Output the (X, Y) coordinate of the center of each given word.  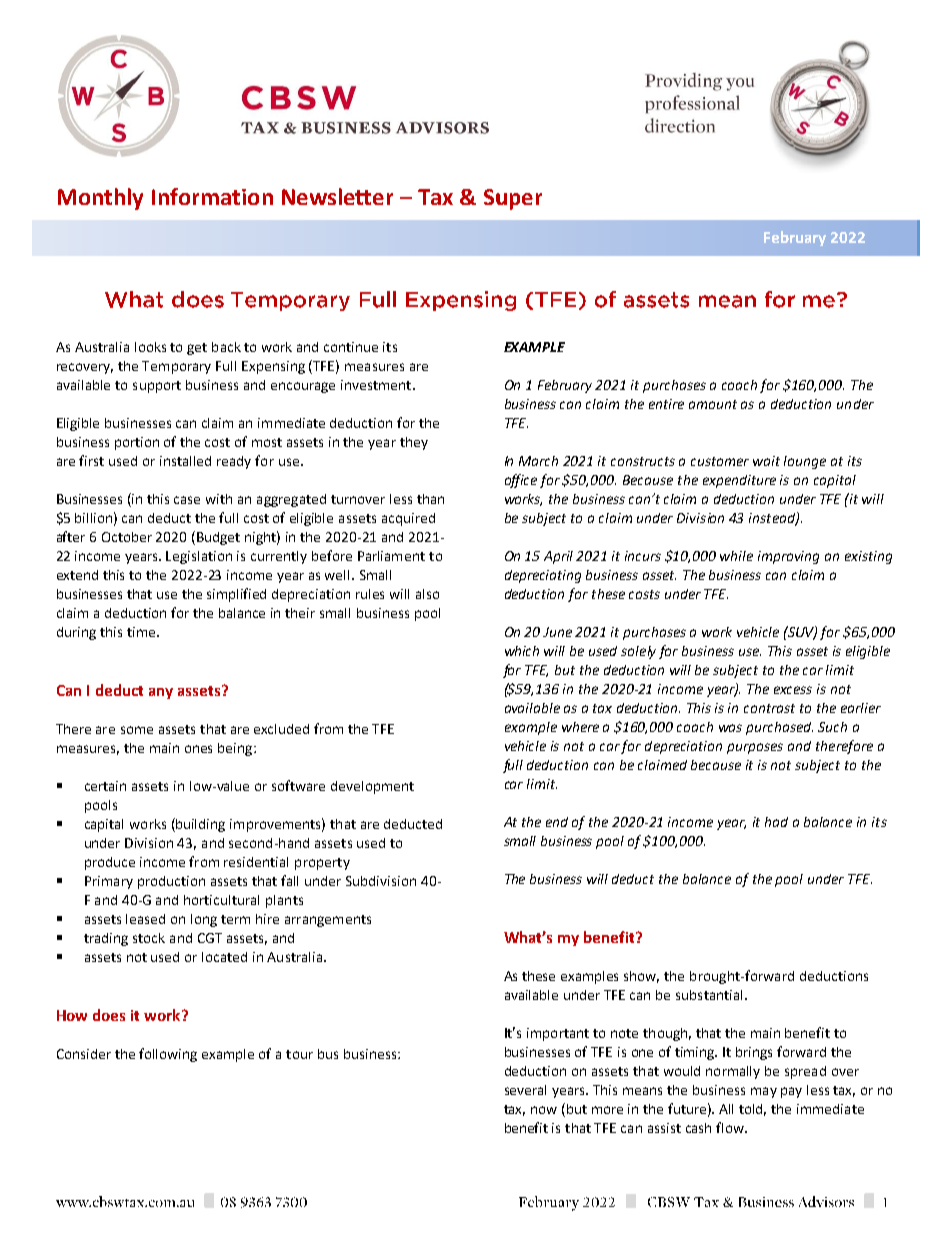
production (171, 882)
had (776, 822)
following (168, 1055)
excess (793, 690)
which (522, 651)
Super (513, 199)
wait (766, 461)
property (322, 864)
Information (212, 196)
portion (137, 443)
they (414, 443)
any (161, 693)
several (525, 1090)
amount (713, 404)
